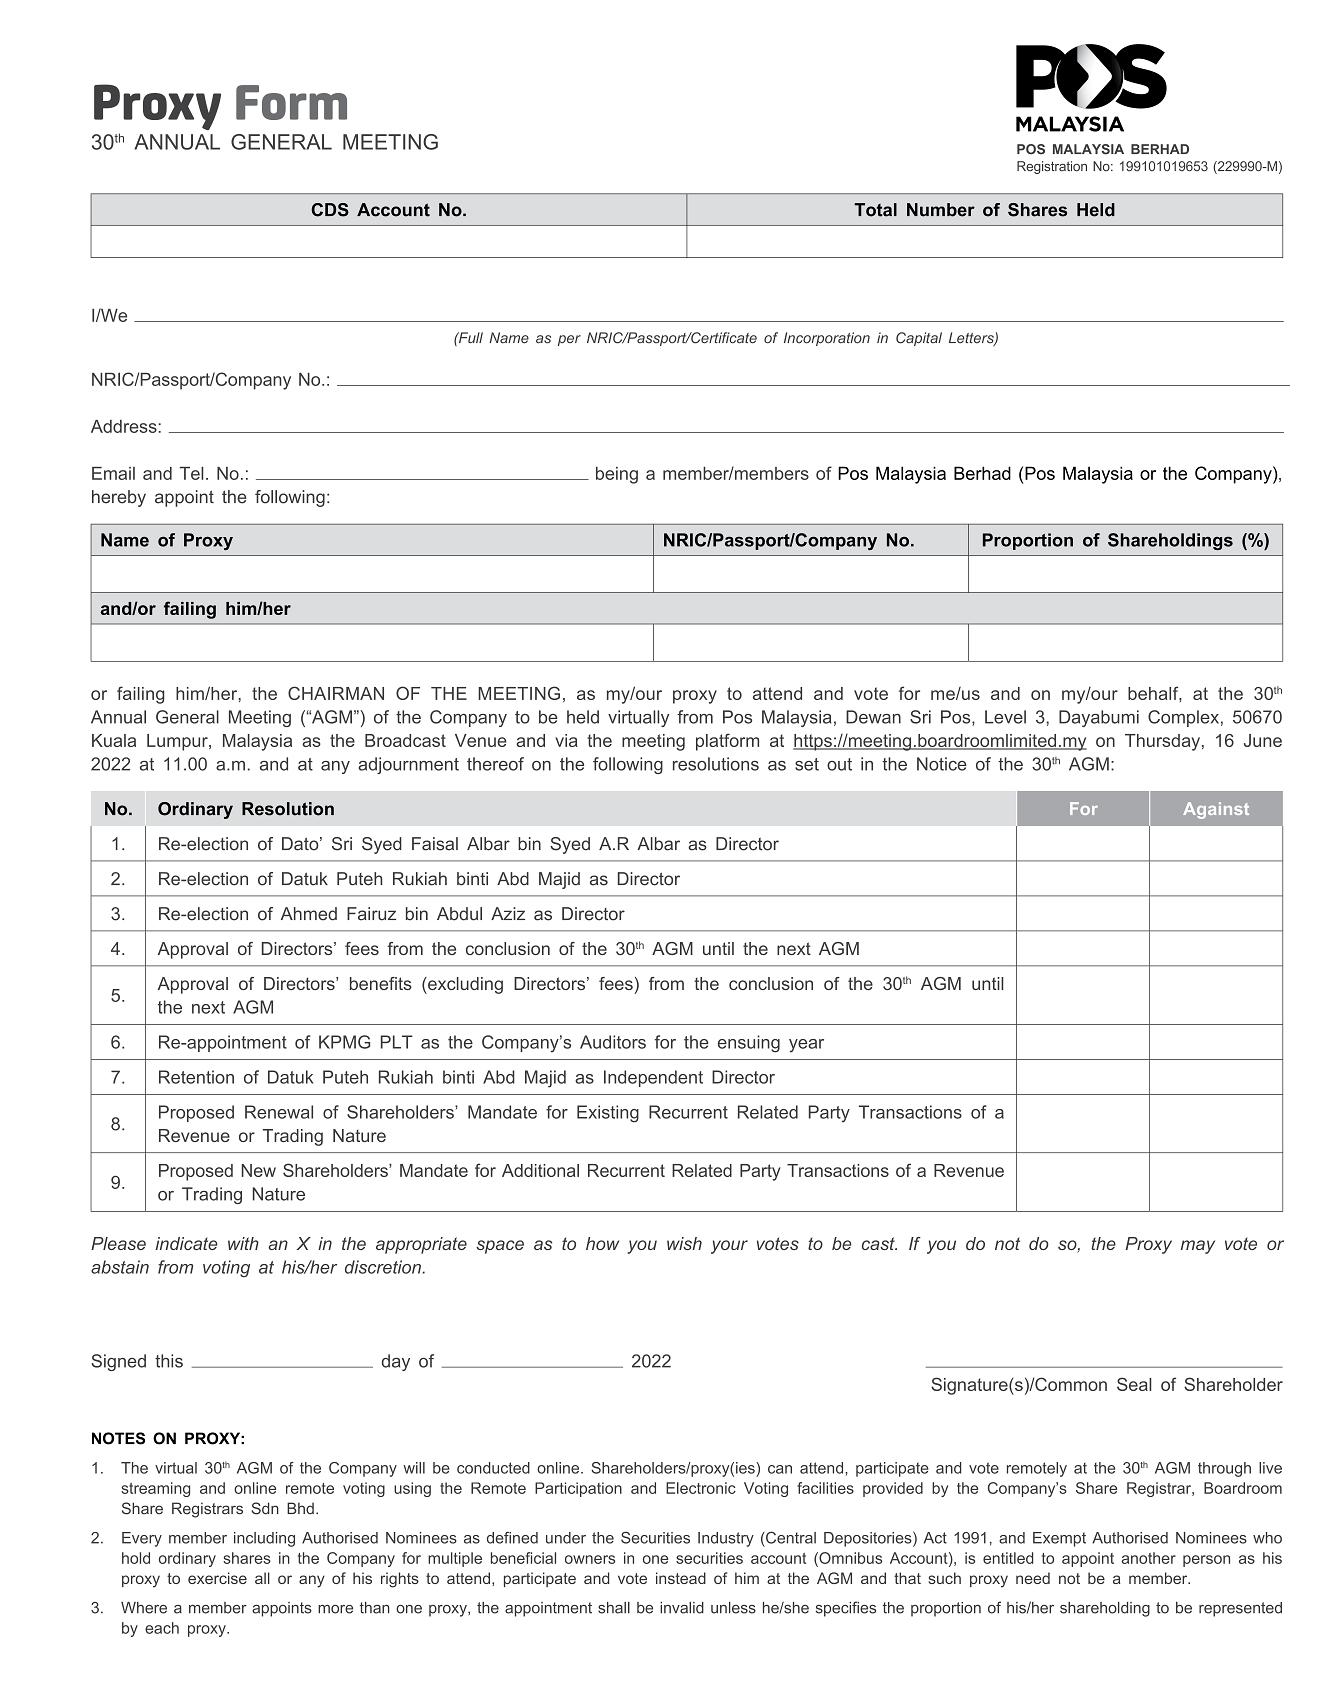 Image resolution: width=1331 pixels, height=1694 pixels. Describe the element at coordinates (217, 1578) in the image. I see `exercise` at that location.
